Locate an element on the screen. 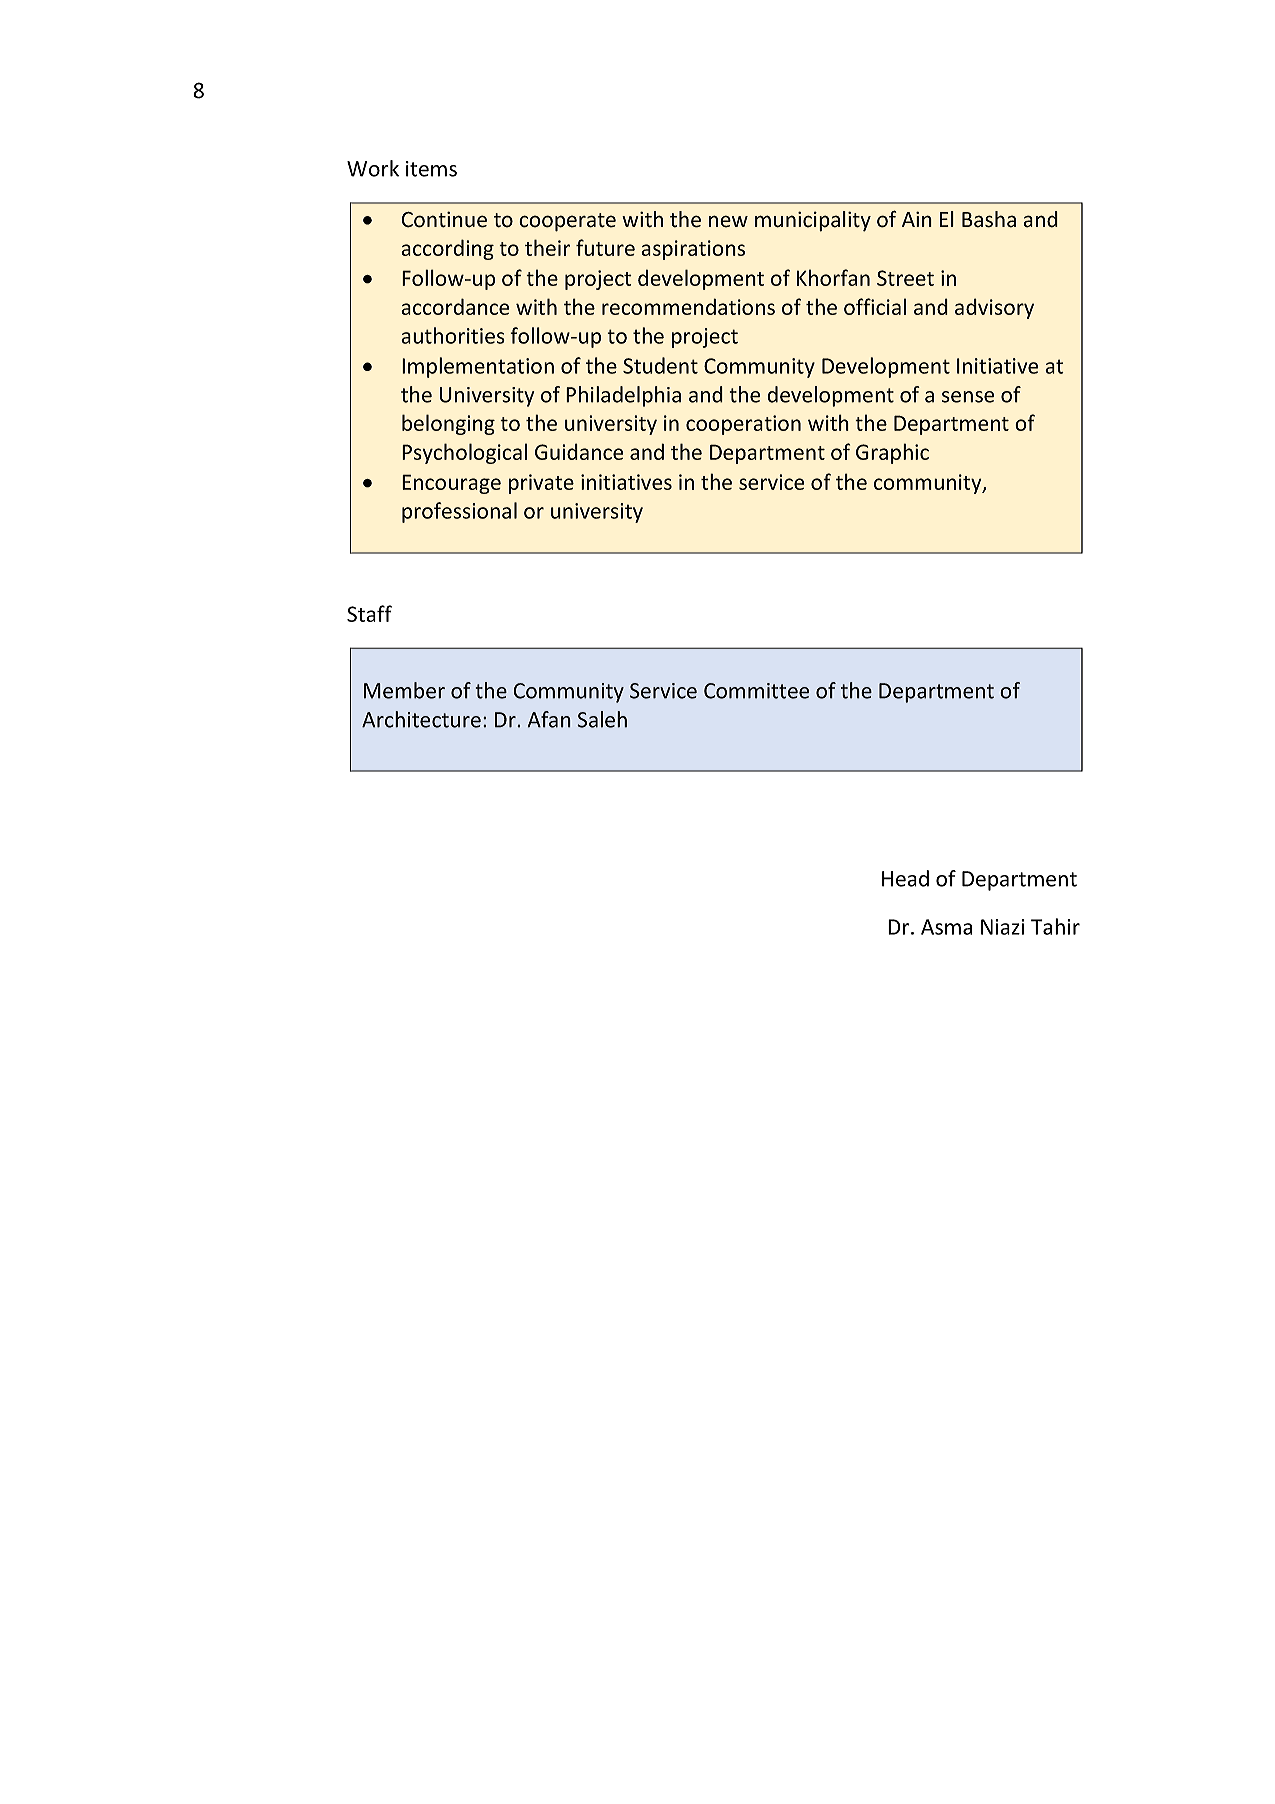  Committee is located at coordinates (756, 691).
